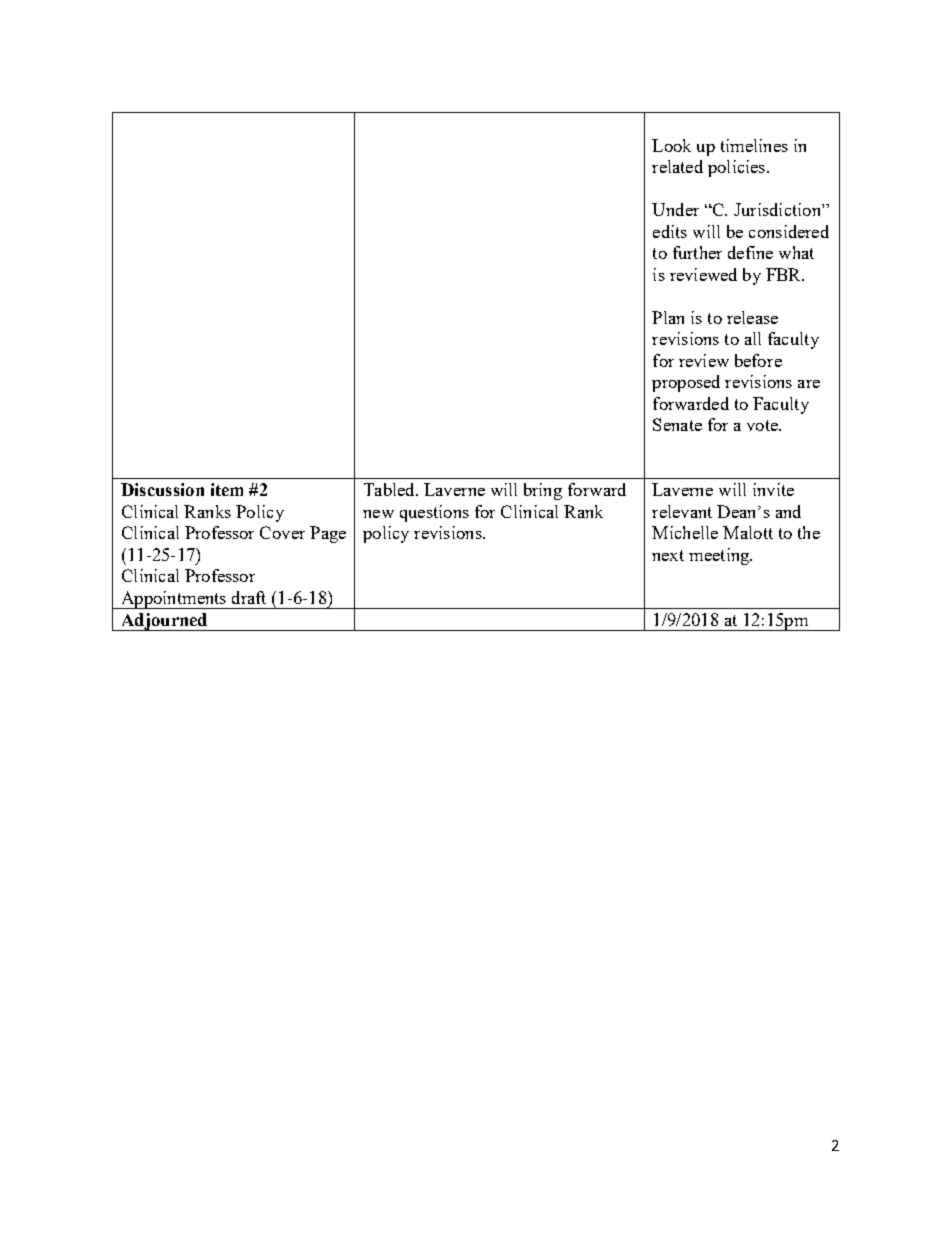 This page has width=952, height=1233. Describe the element at coordinates (668, 317) in the page. I see `Plan` at that location.
